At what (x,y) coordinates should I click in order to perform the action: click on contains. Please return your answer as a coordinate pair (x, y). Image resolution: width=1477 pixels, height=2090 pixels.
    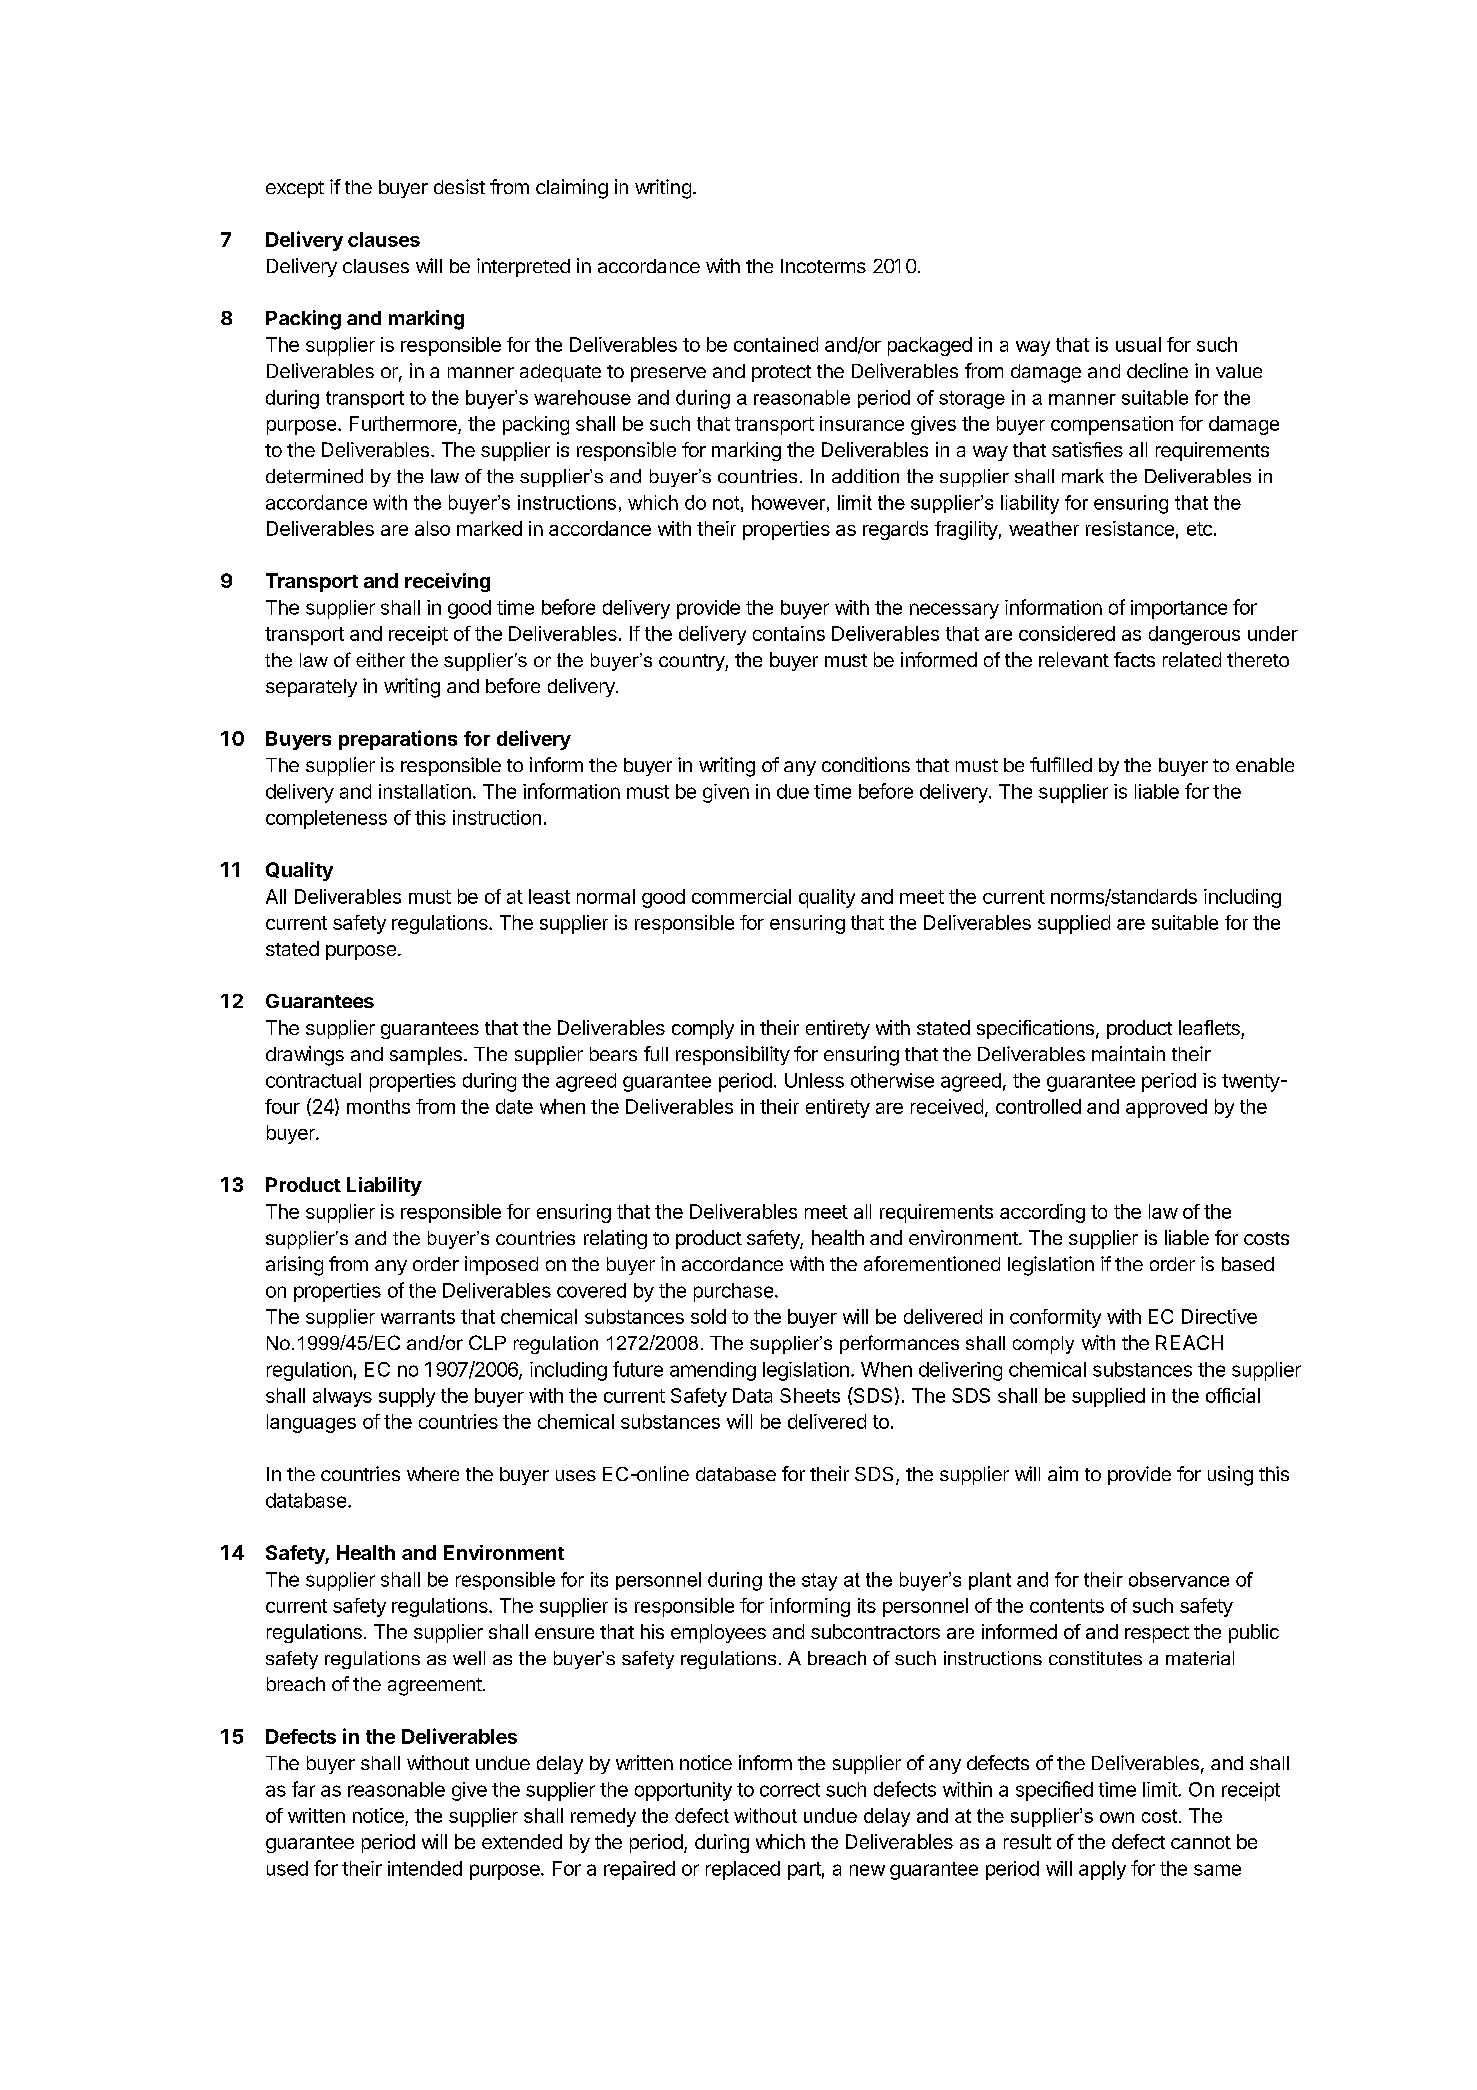
    Looking at the image, I should click on (789, 633).
